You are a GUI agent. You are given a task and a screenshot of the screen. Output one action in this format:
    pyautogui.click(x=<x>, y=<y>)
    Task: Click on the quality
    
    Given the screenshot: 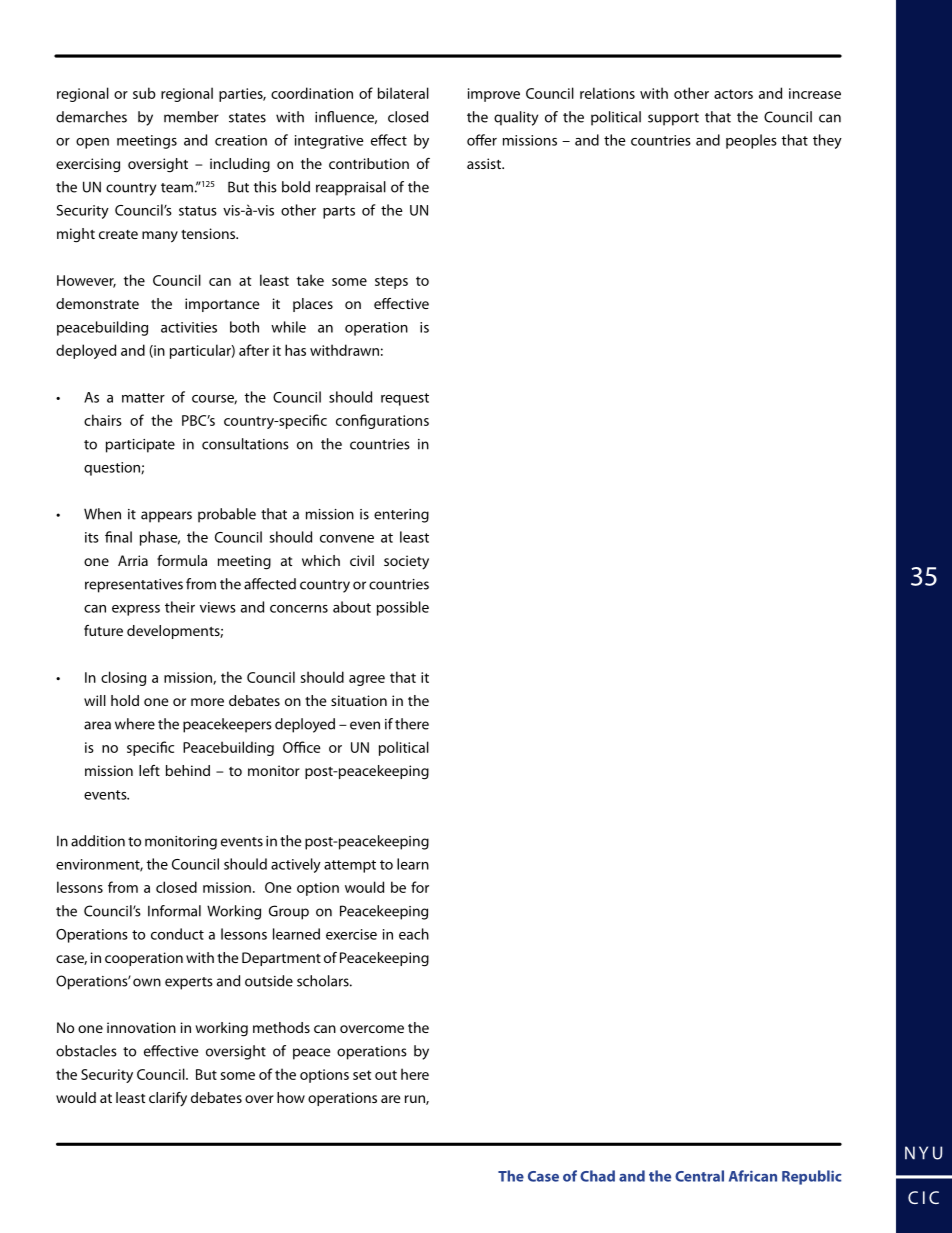 What is the action you would take?
    pyautogui.click(x=516, y=118)
